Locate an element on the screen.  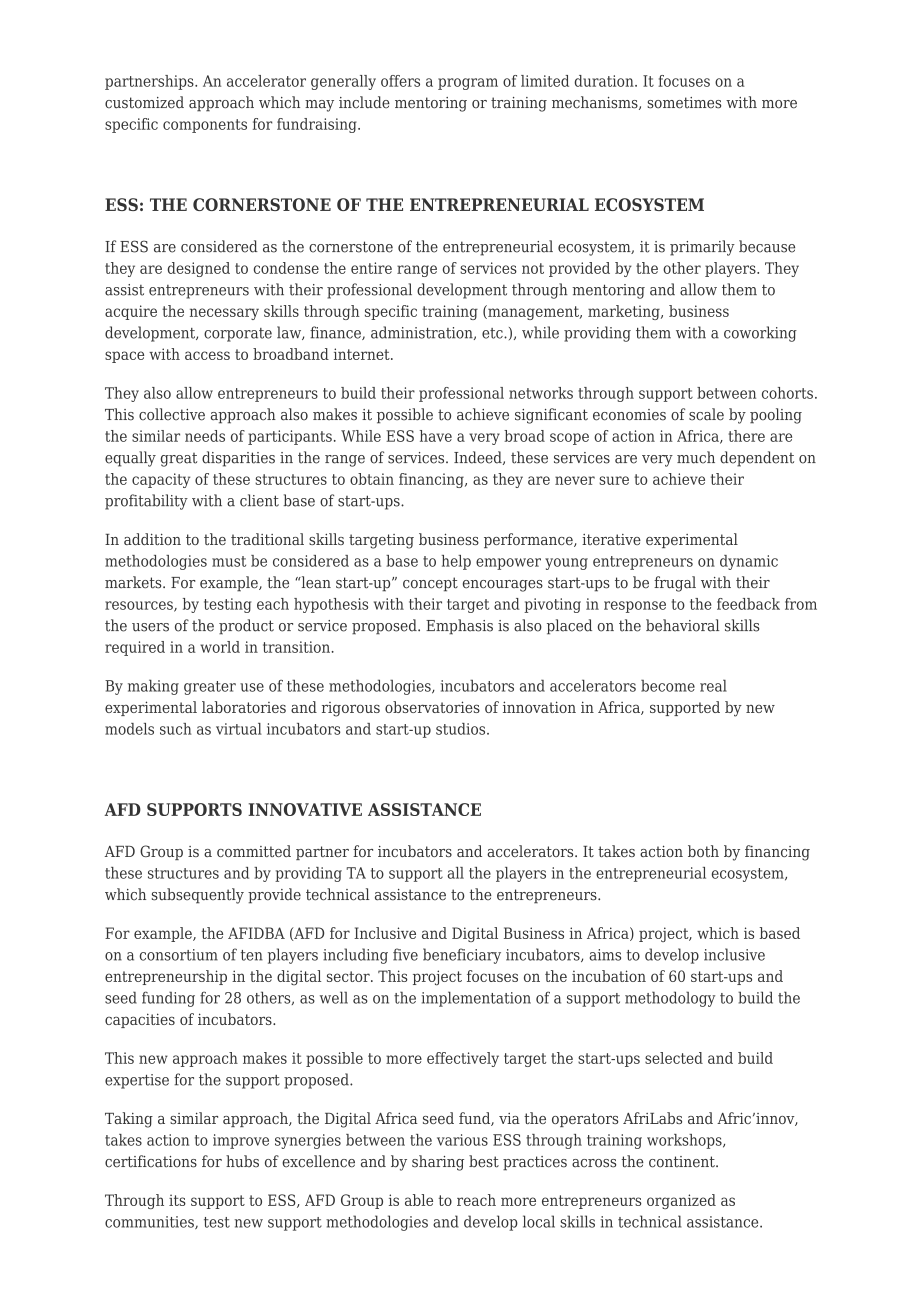
Emphasis is located at coordinates (459, 627).
